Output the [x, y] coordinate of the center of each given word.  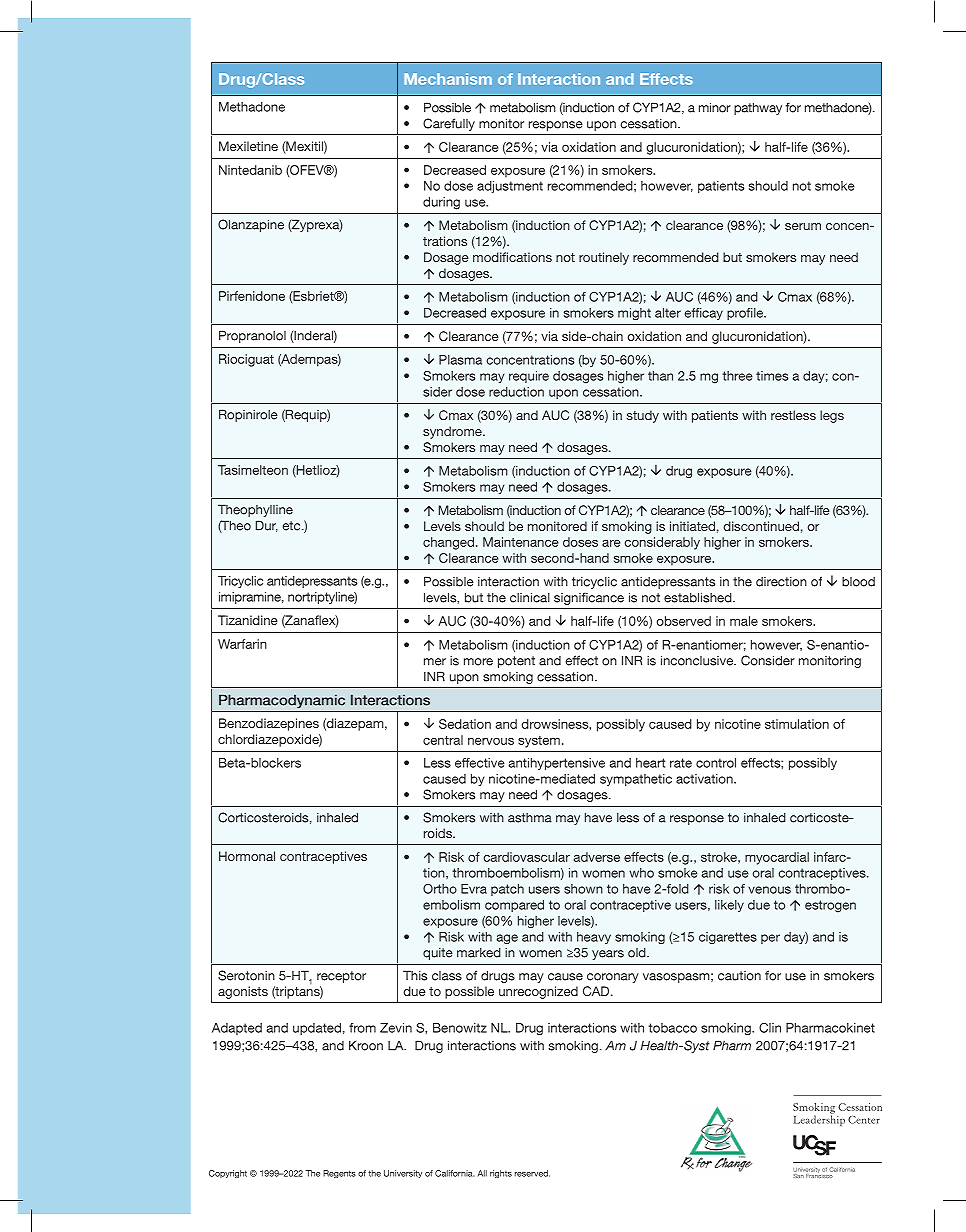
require [529, 377]
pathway [758, 108]
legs [832, 416]
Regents [339, 1174]
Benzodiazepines [269, 724]
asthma [530, 818]
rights [501, 1174]
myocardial [777, 858]
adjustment [510, 187]
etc [293, 526]
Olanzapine [251, 225]
